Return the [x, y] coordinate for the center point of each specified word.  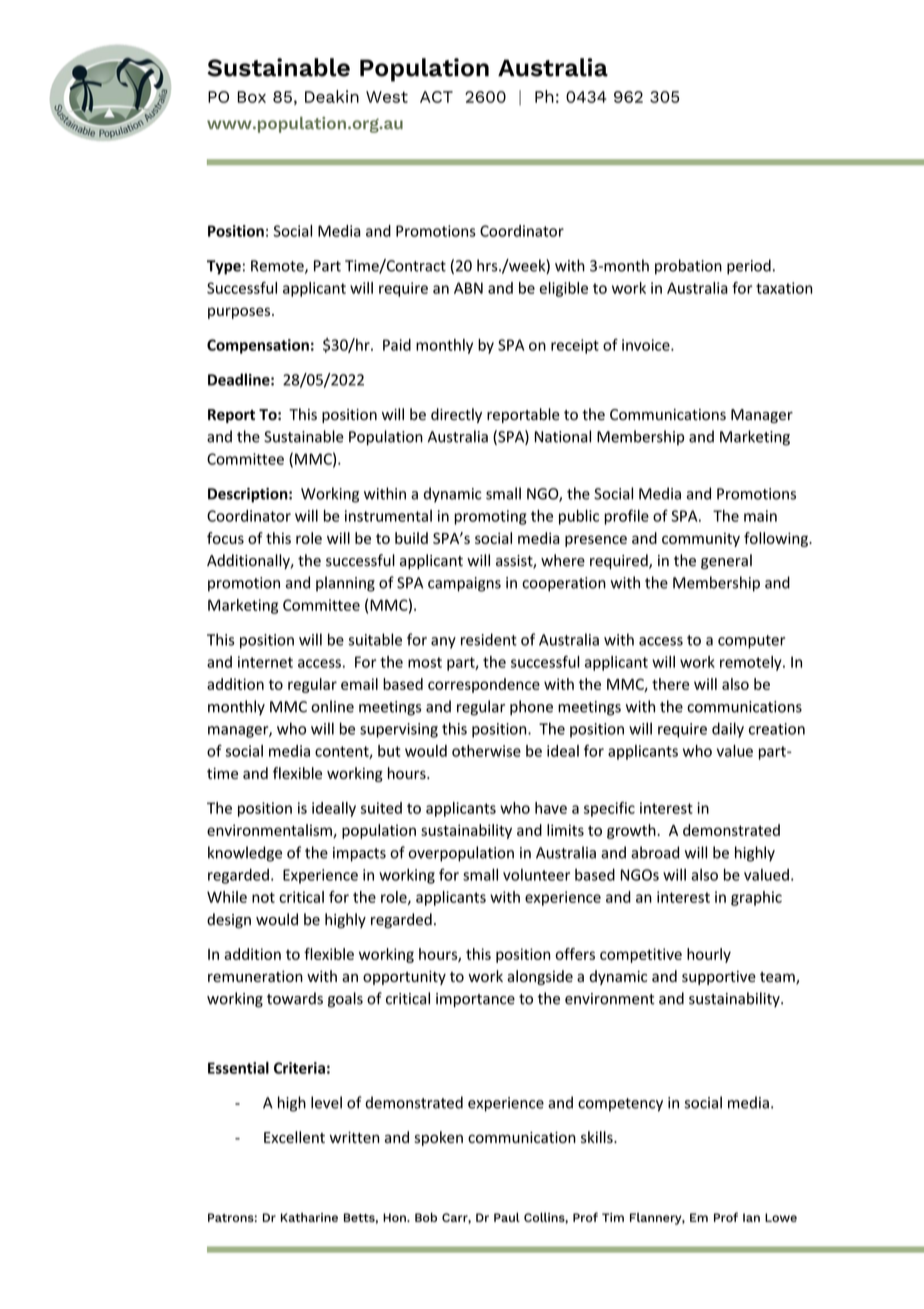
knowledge [245, 854]
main [760, 516]
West [387, 97]
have [551, 808]
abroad [655, 852]
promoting [490, 517]
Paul [507, 1217]
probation [688, 267]
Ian [751, 1217]
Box [252, 97]
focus [225, 538]
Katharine [309, 1217]
